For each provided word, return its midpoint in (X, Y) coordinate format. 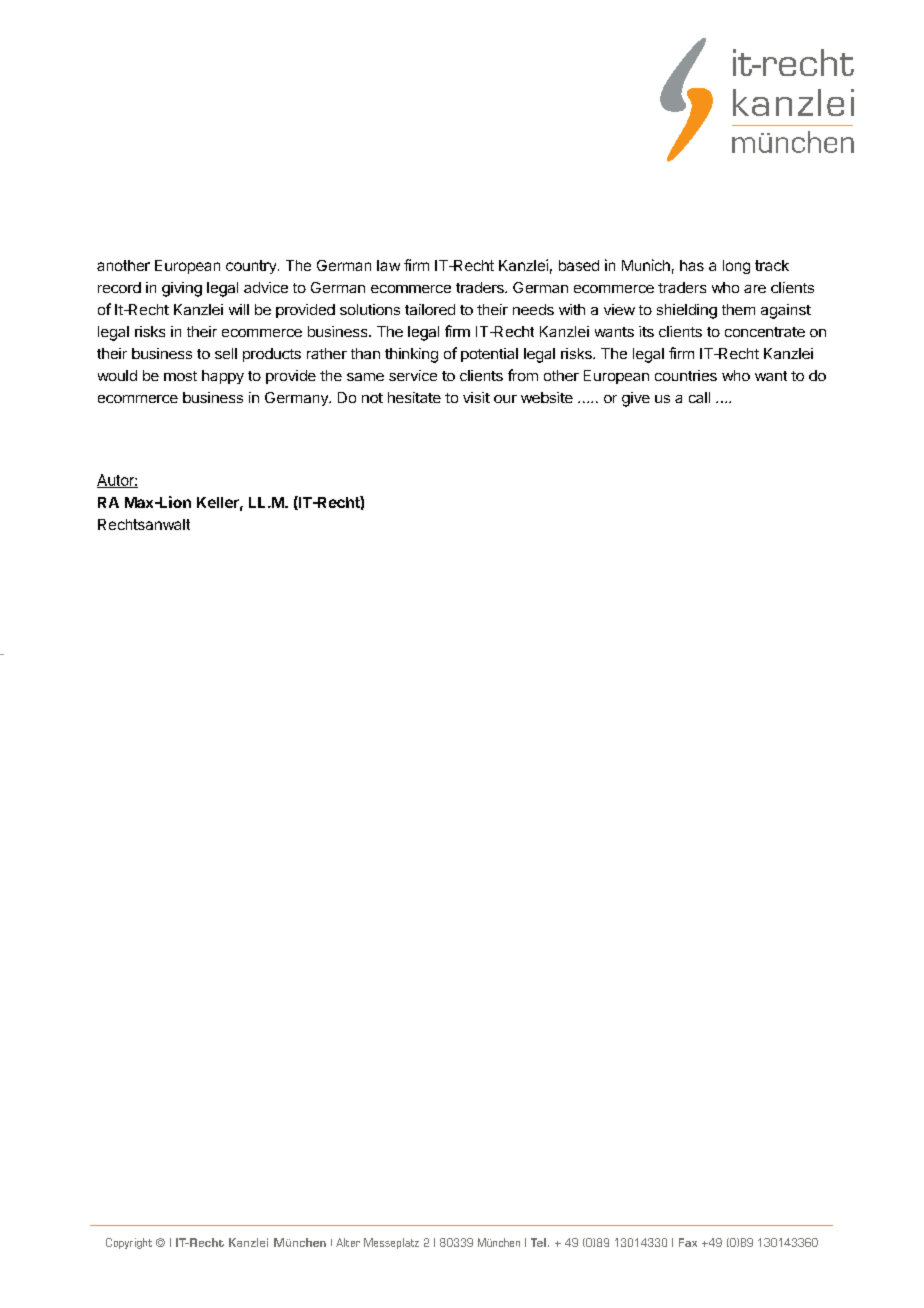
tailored (430, 309)
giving (182, 289)
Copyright (129, 1243)
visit (476, 397)
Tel (538, 1242)
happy (223, 377)
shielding (687, 311)
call (699, 397)
